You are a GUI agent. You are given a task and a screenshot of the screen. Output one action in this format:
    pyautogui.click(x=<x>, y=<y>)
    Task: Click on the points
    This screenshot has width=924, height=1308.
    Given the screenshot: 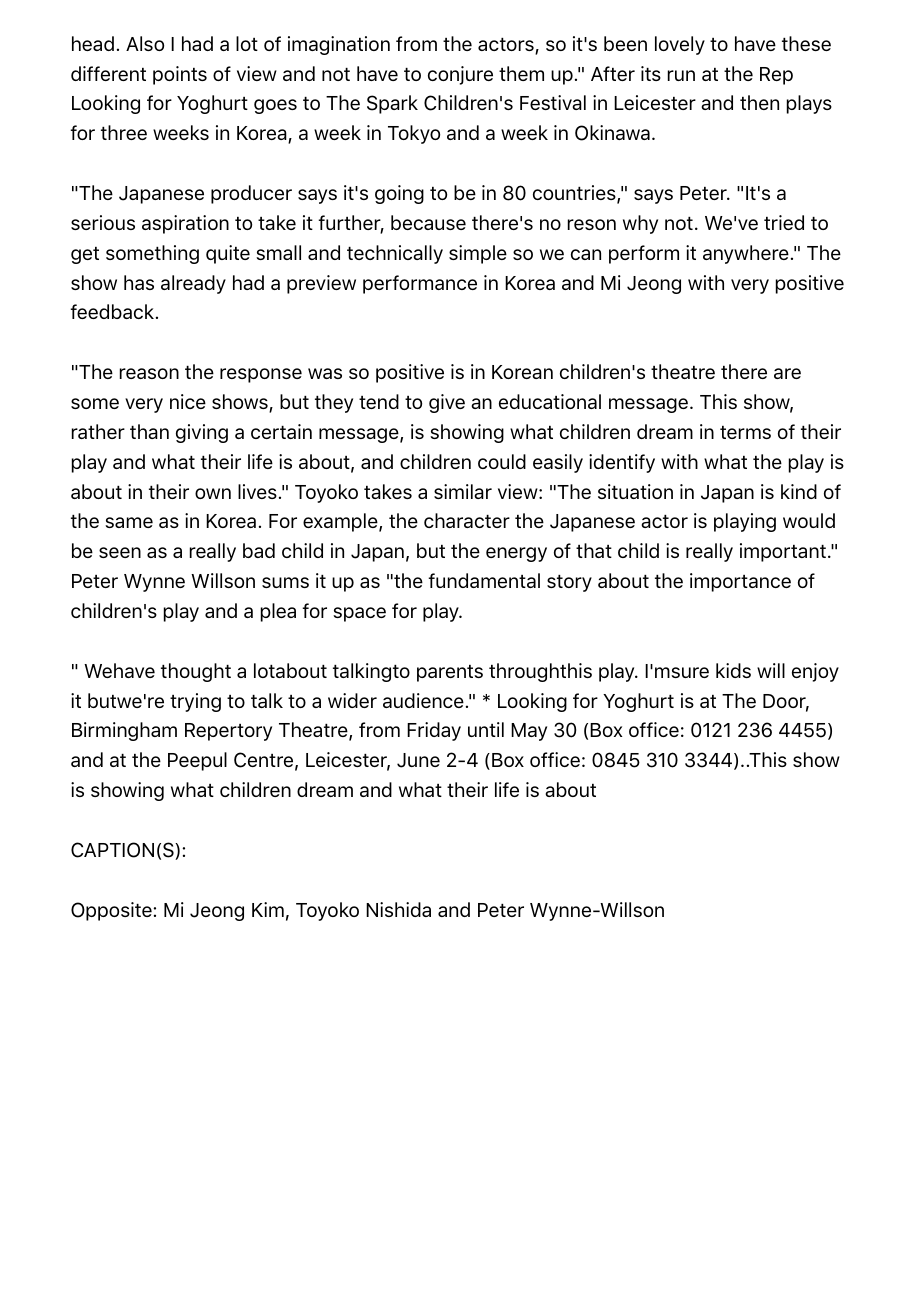 What is the action you would take?
    pyautogui.click(x=180, y=75)
